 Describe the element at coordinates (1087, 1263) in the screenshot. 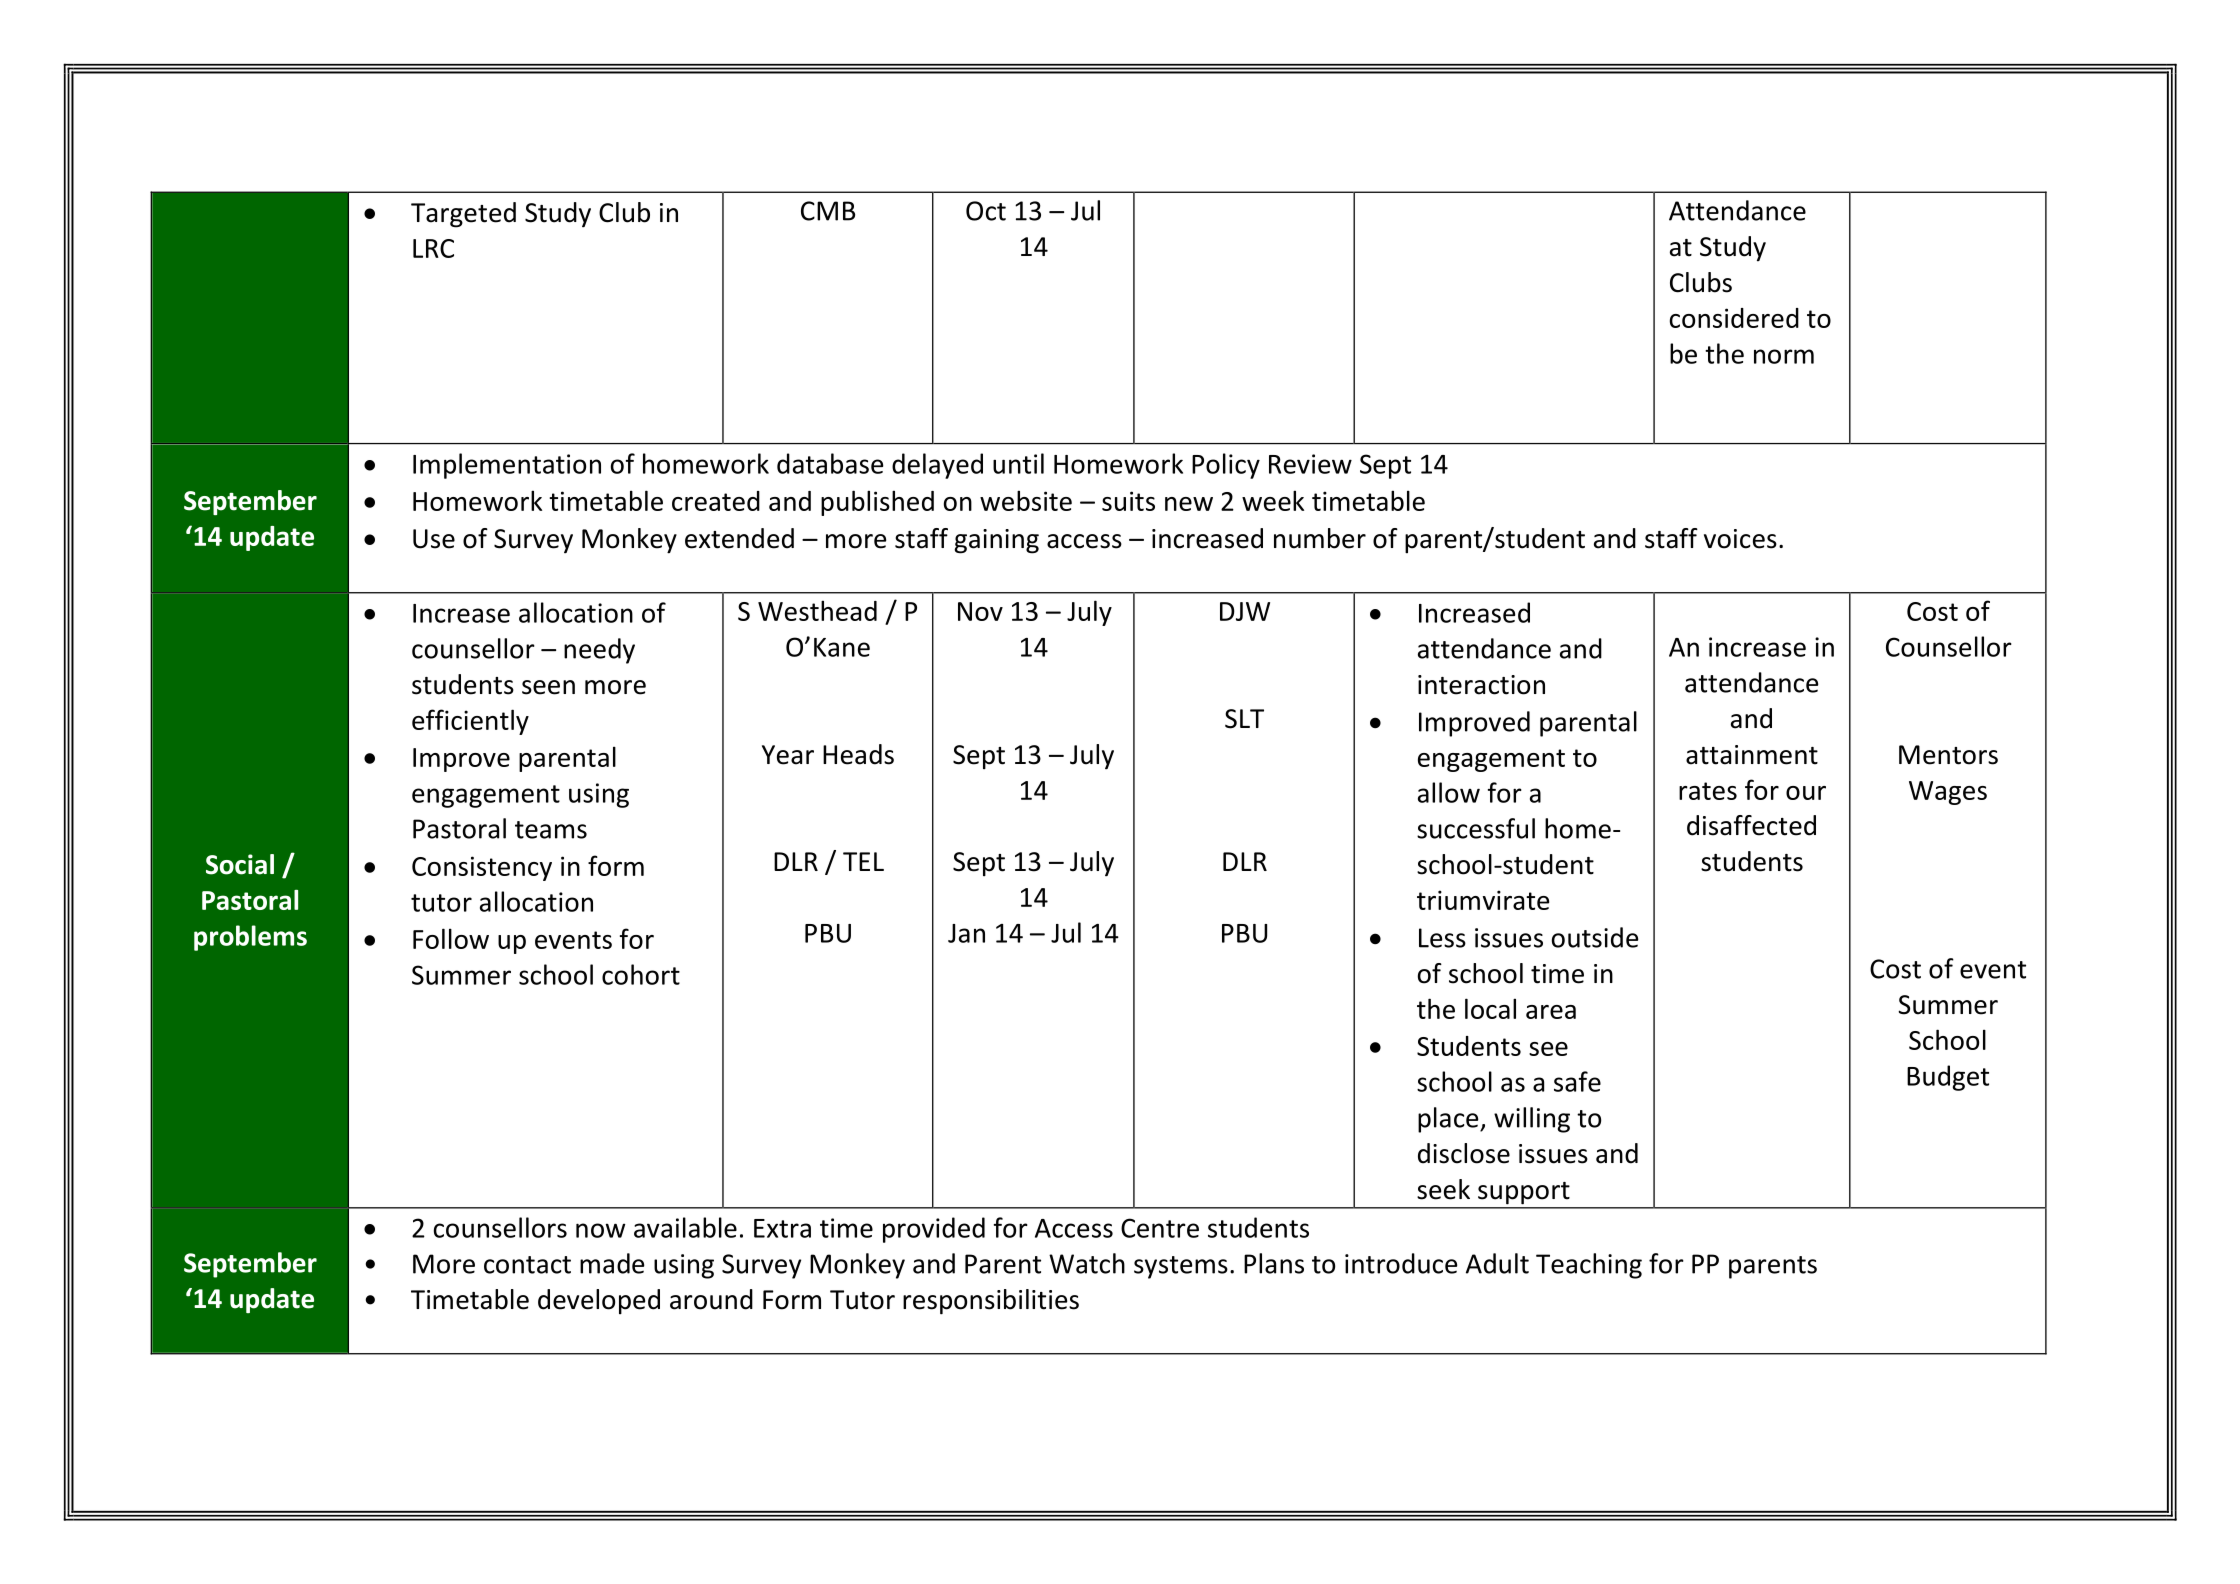

I see `Watch` at that location.
